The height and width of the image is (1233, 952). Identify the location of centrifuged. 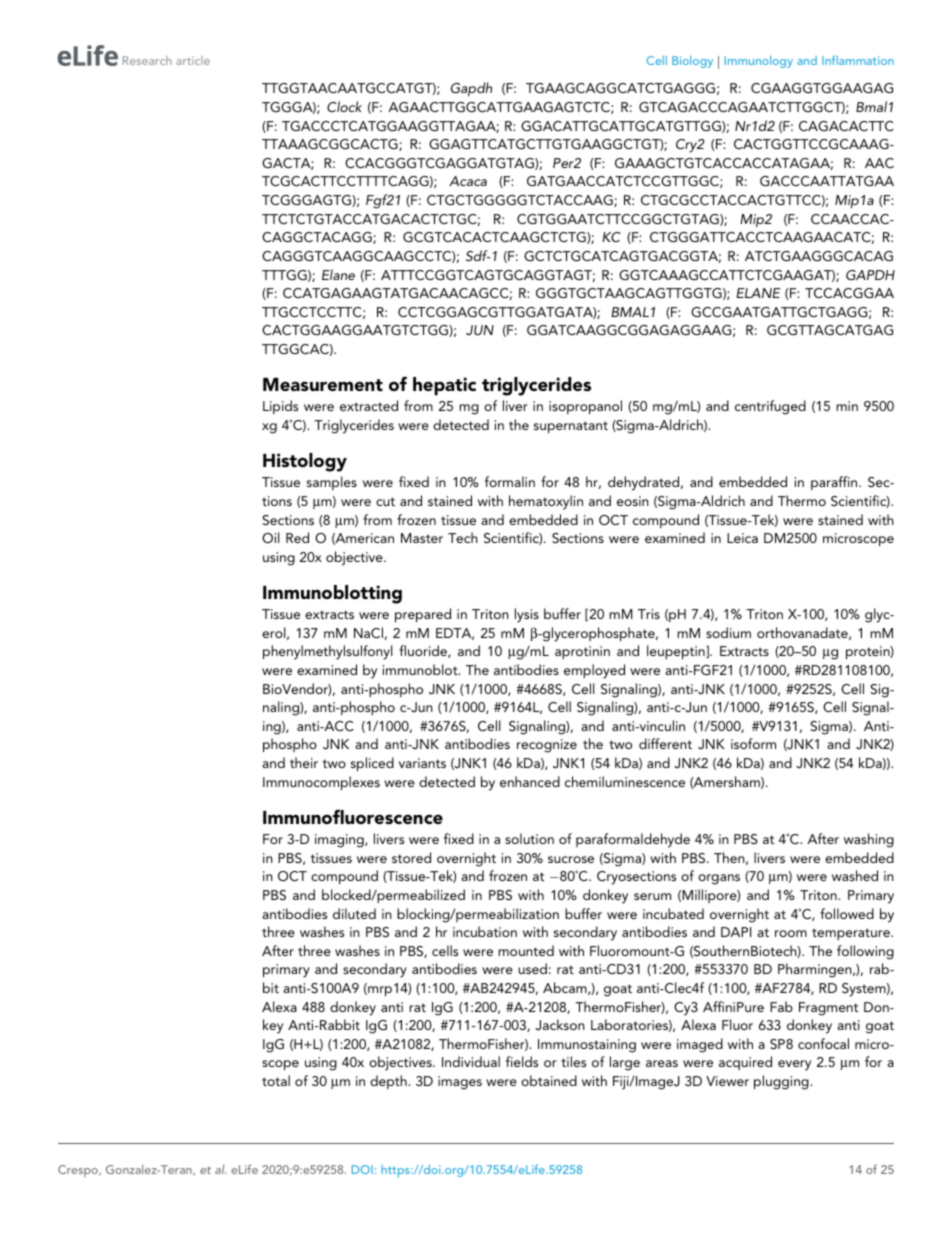
(770, 407).
